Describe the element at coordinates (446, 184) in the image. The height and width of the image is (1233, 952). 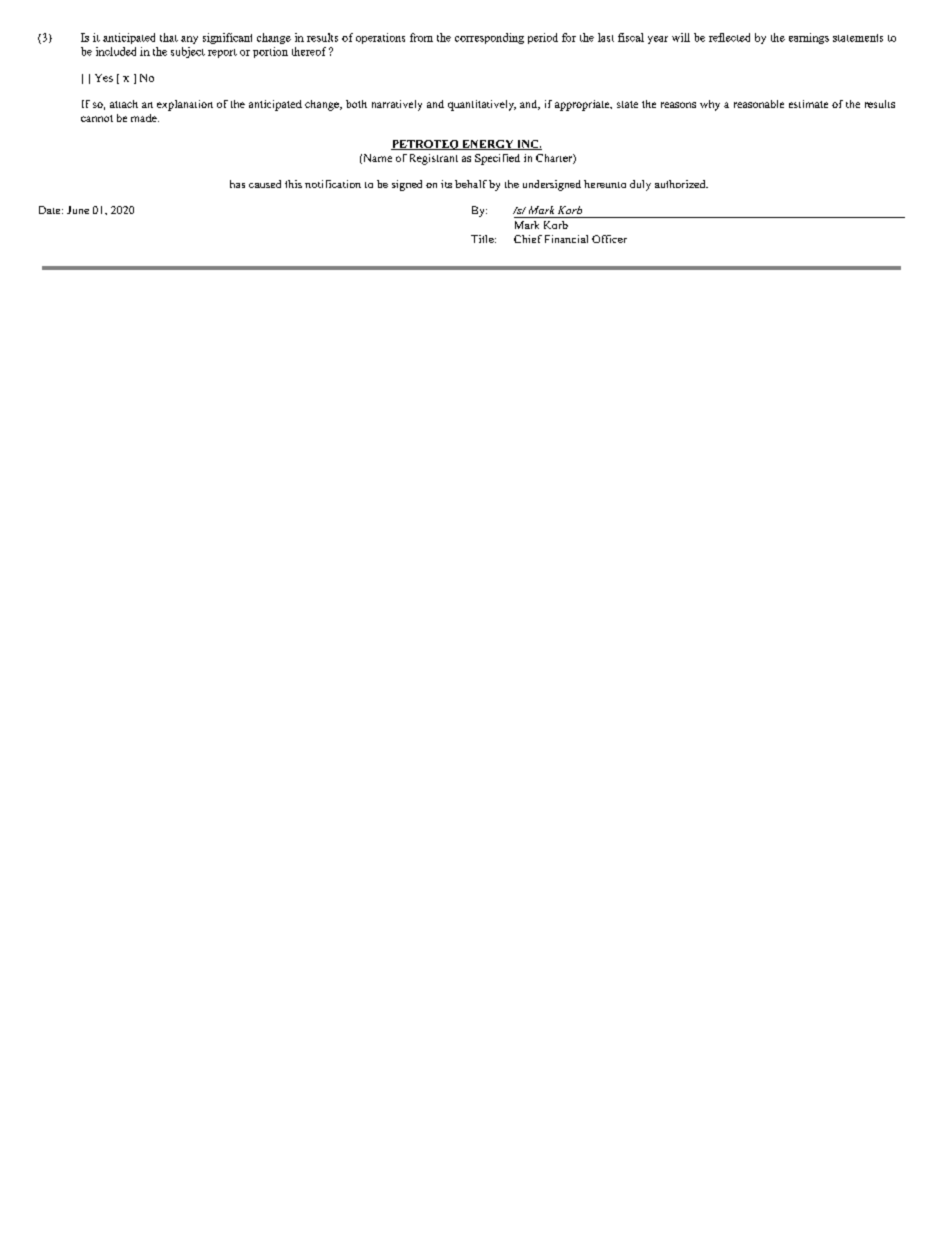
I see `its` at that location.
